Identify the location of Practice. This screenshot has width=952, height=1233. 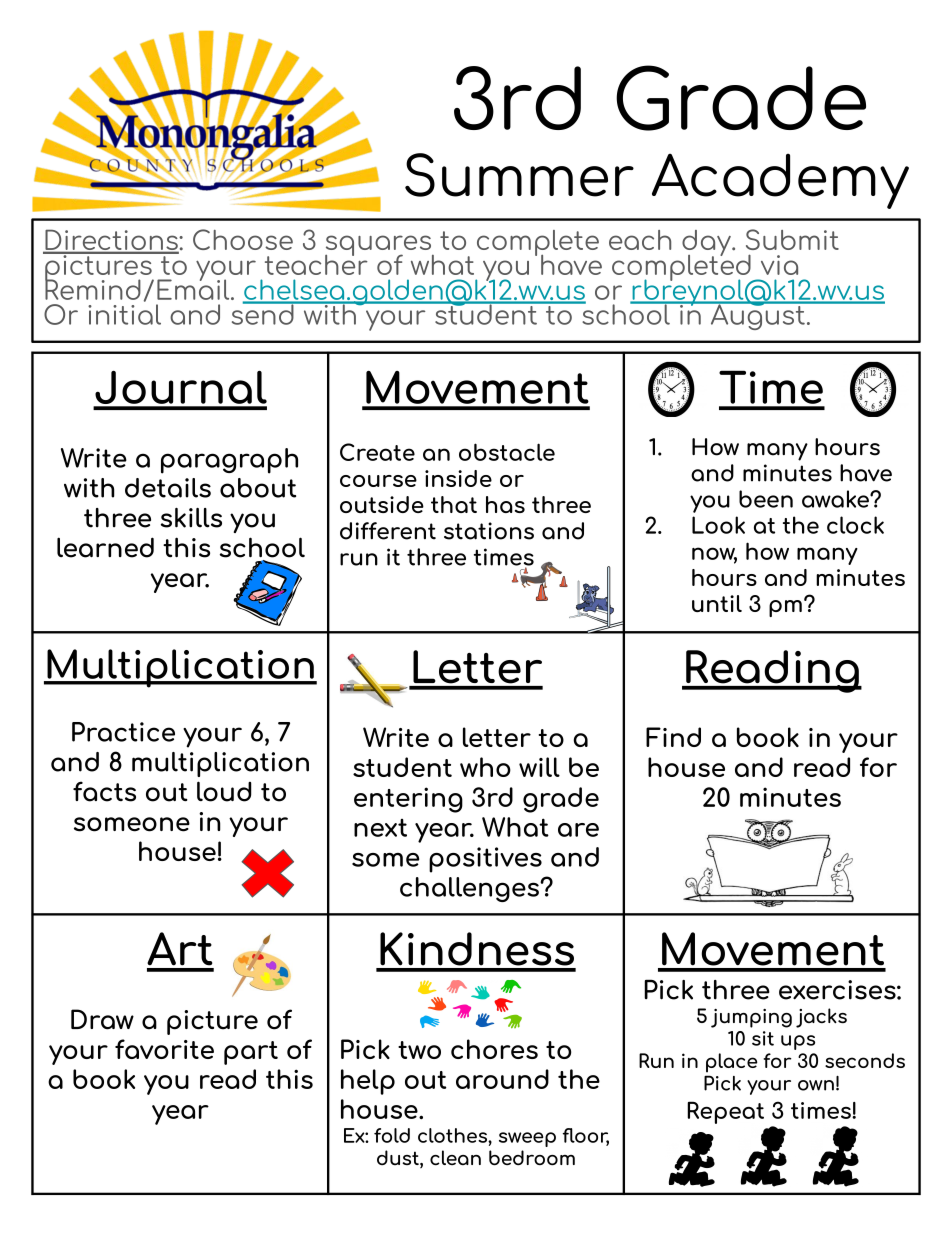
(123, 732).
